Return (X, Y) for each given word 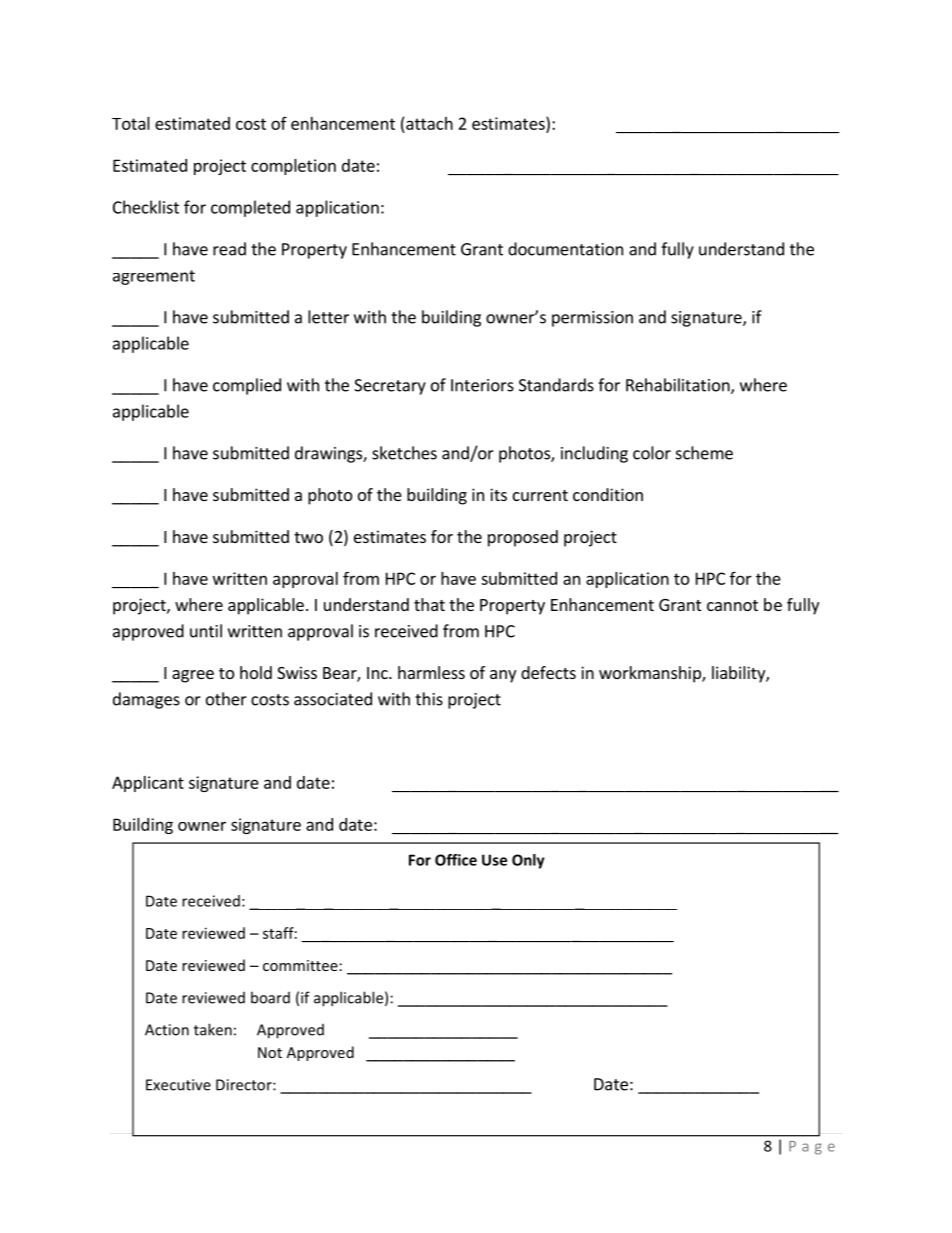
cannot (732, 605)
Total (131, 123)
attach (429, 123)
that (429, 604)
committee (300, 965)
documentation (565, 249)
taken (213, 1029)
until (206, 631)
